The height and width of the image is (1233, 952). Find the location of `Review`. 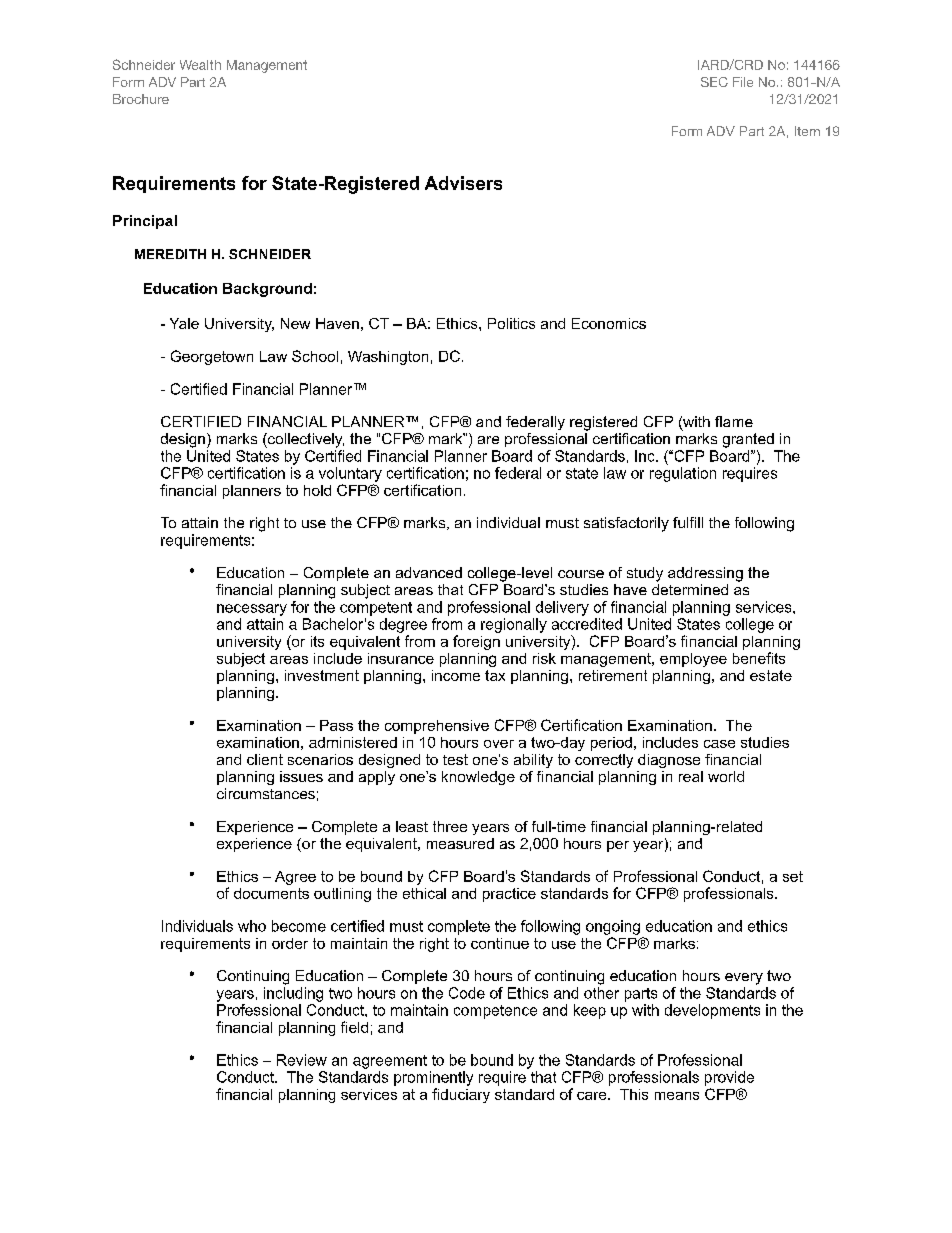

Review is located at coordinates (302, 1060).
